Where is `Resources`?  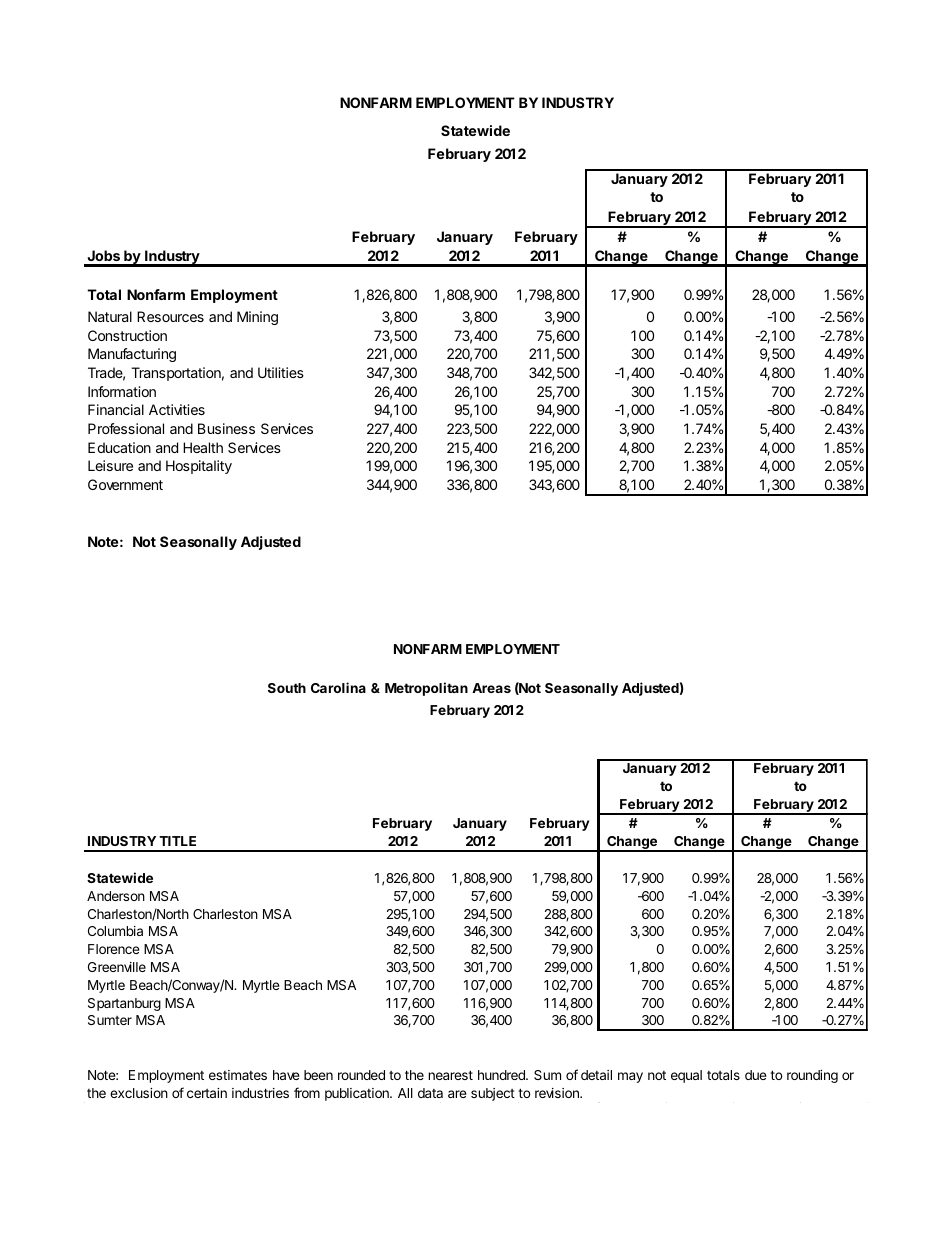
Resources is located at coordinates (170, 316).
